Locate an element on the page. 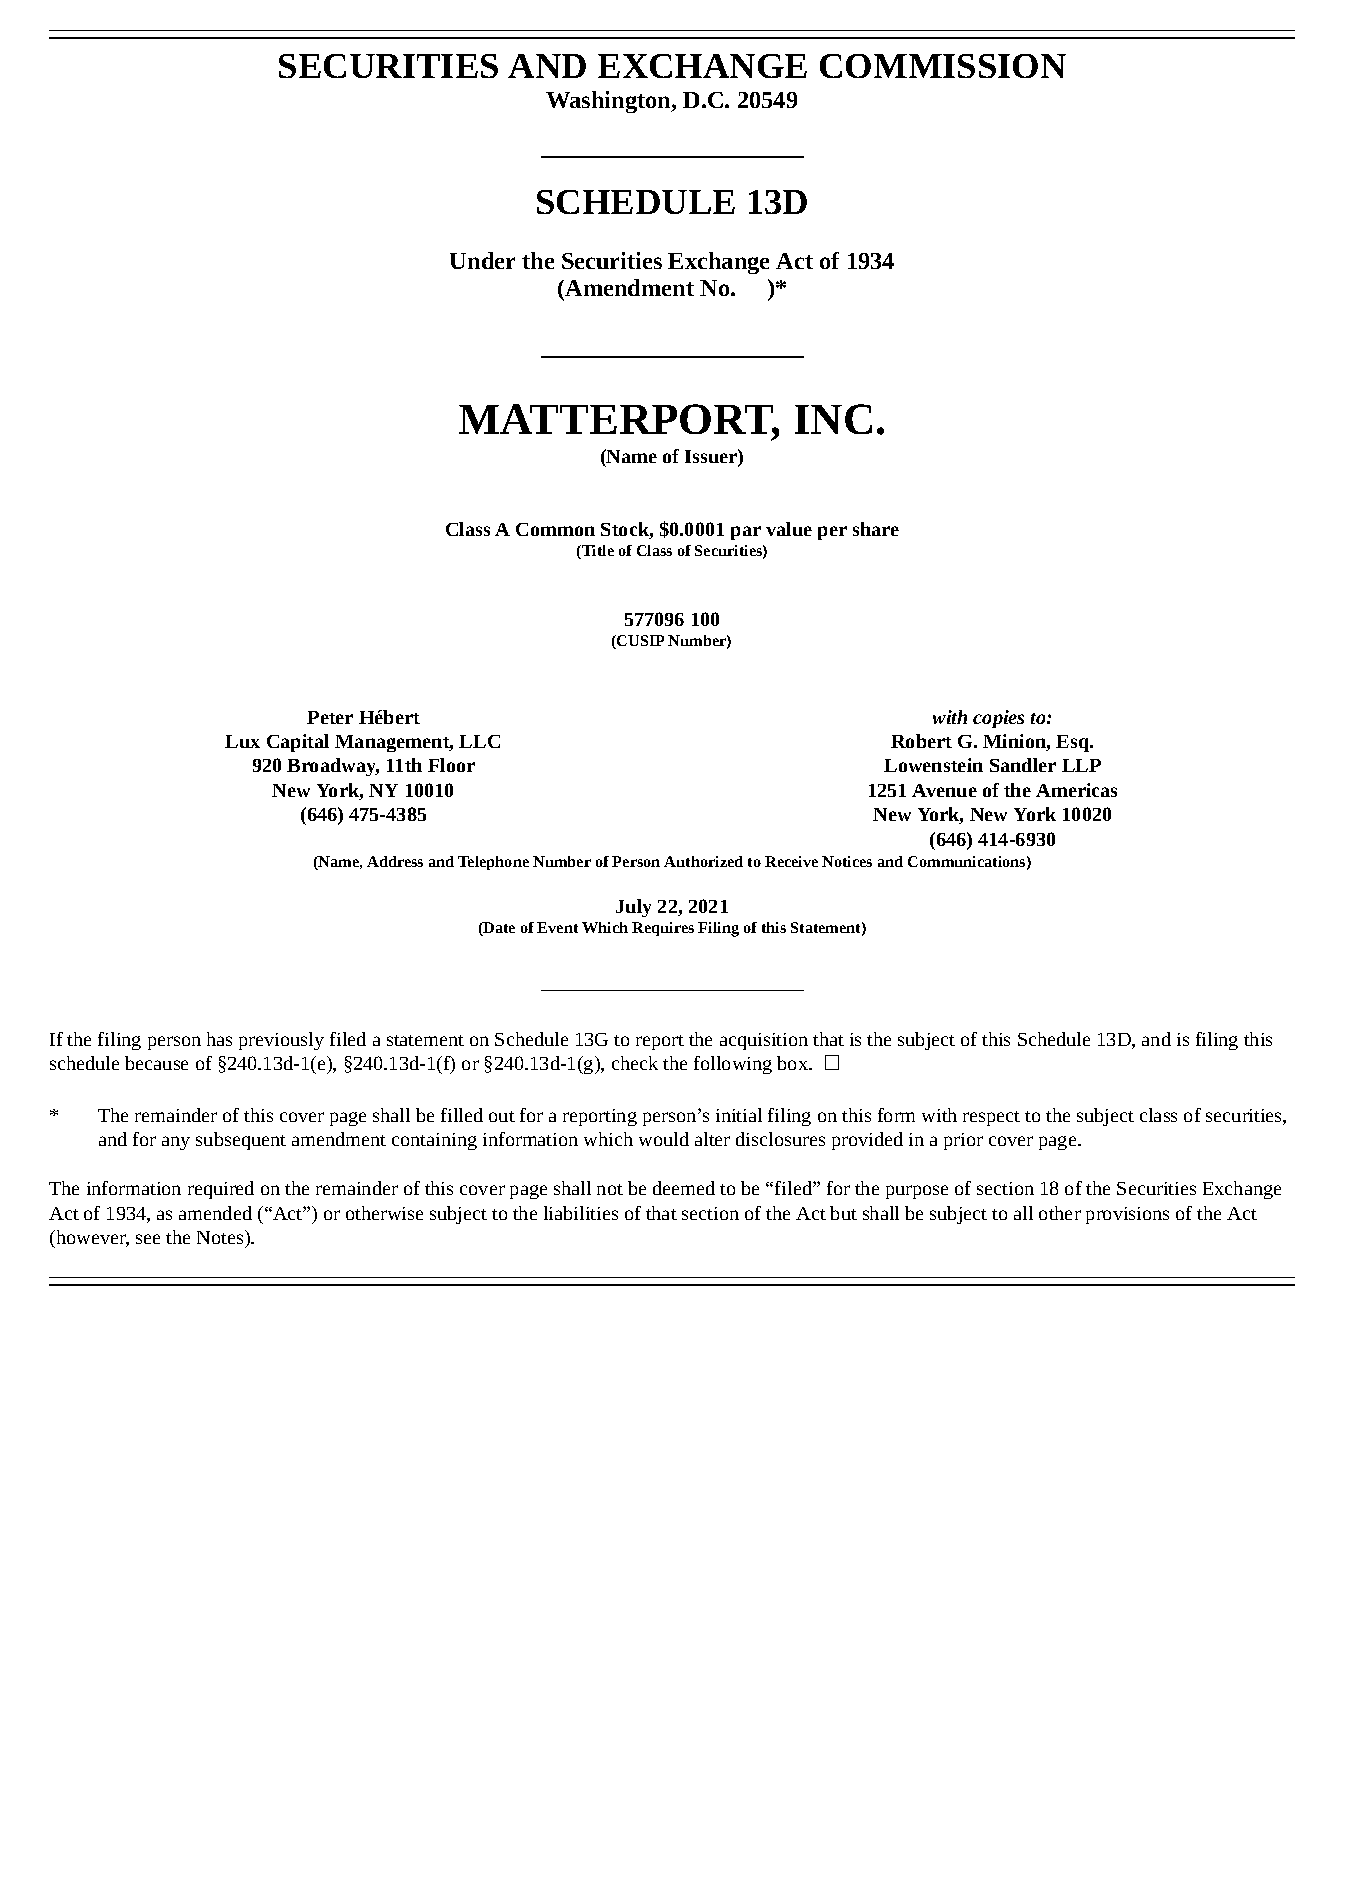  Address is located at coordinates (395, 861).
